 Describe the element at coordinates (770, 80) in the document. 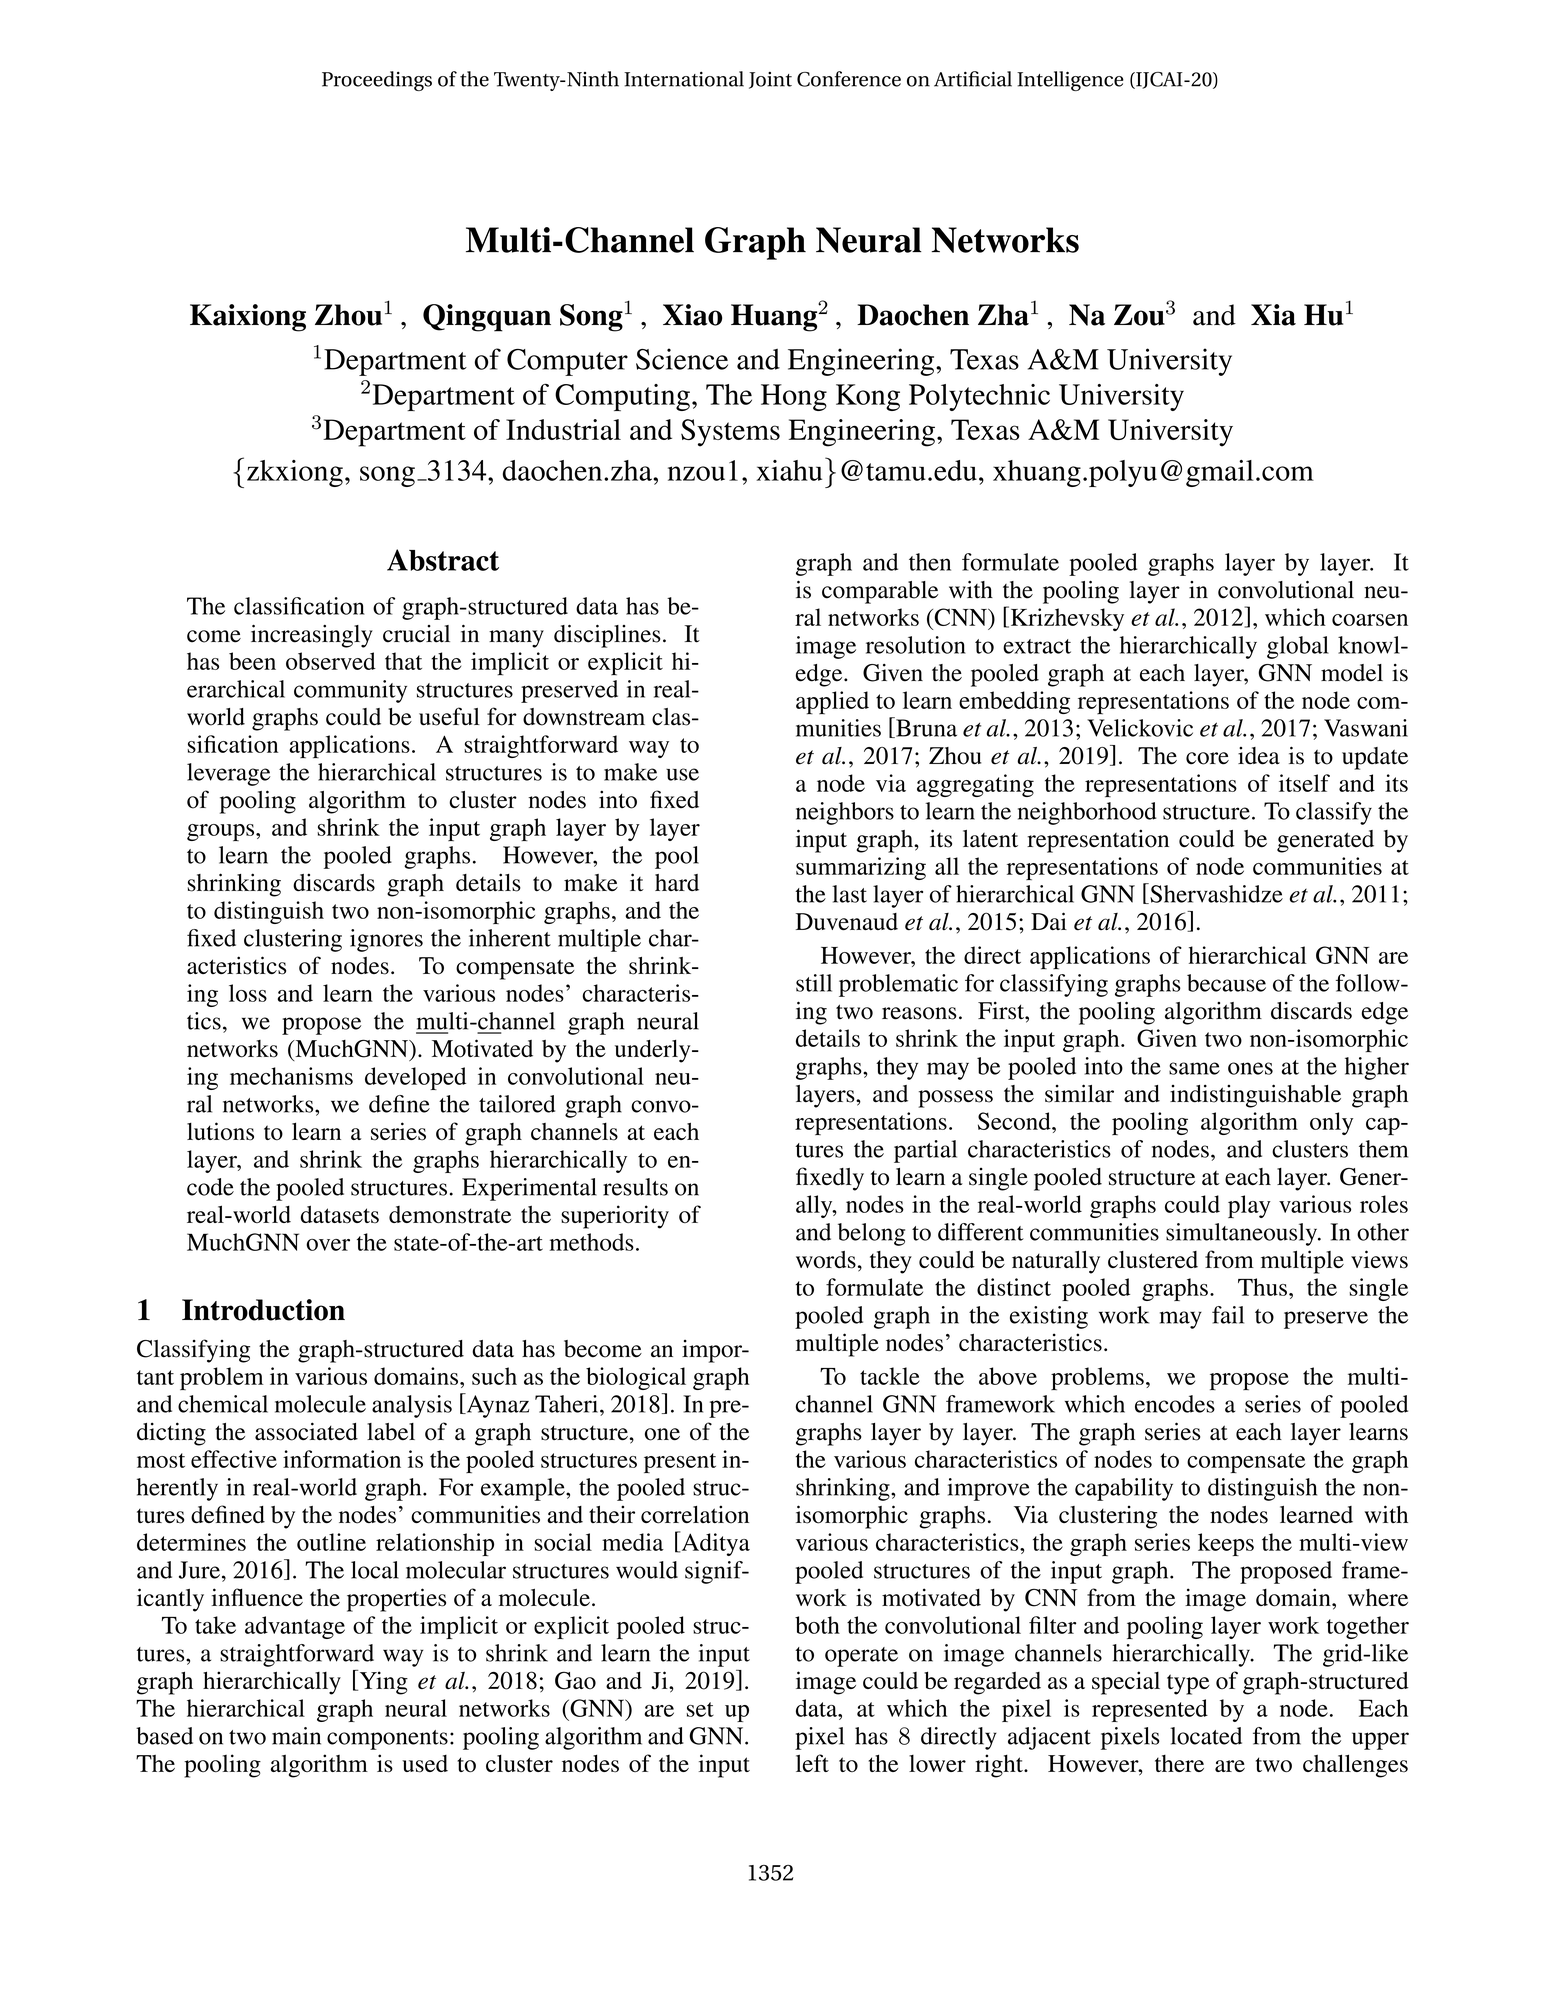

I see `Joint` at that location.
